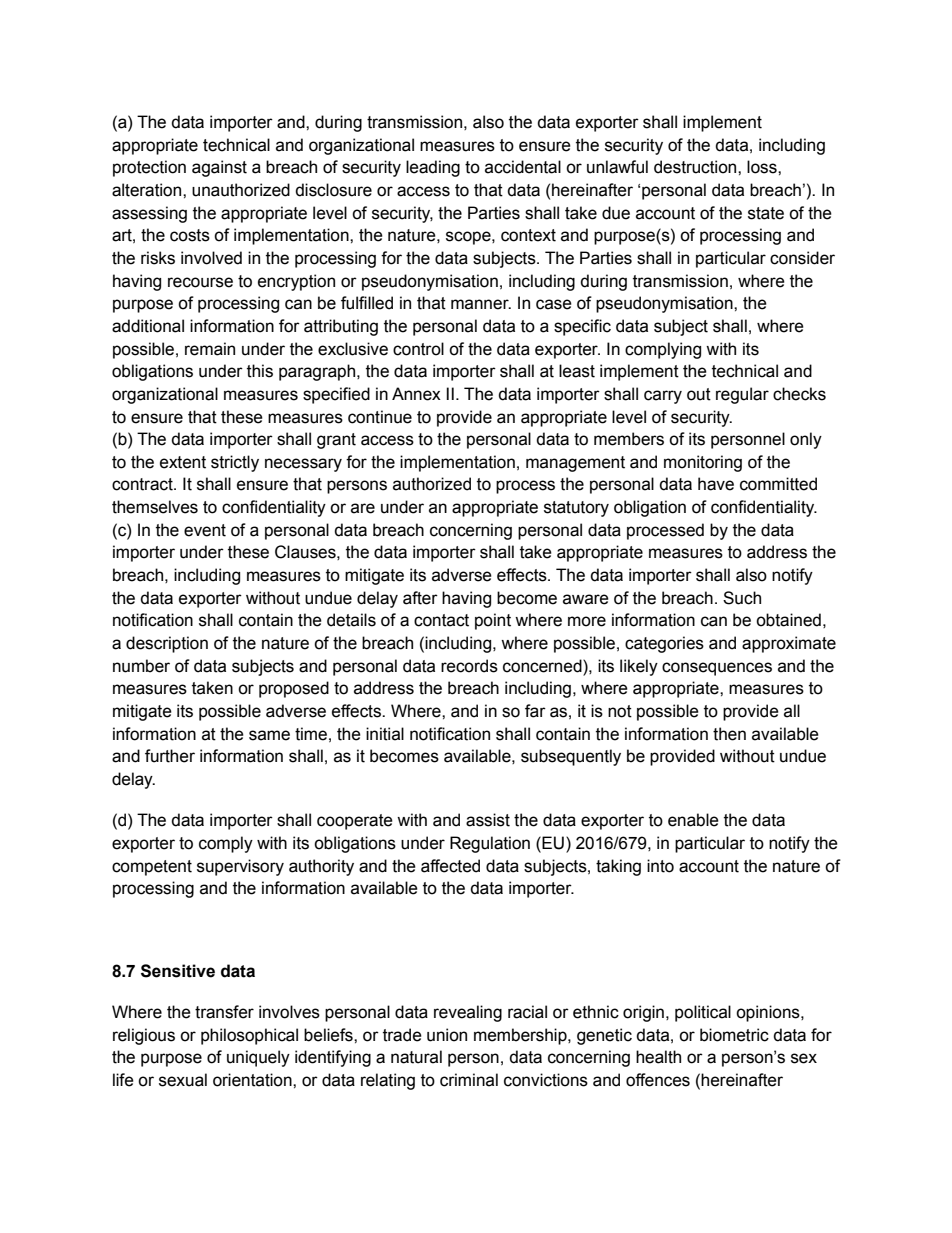 The image size is (952, 1233). I want to click on against, so click(219, 168).
